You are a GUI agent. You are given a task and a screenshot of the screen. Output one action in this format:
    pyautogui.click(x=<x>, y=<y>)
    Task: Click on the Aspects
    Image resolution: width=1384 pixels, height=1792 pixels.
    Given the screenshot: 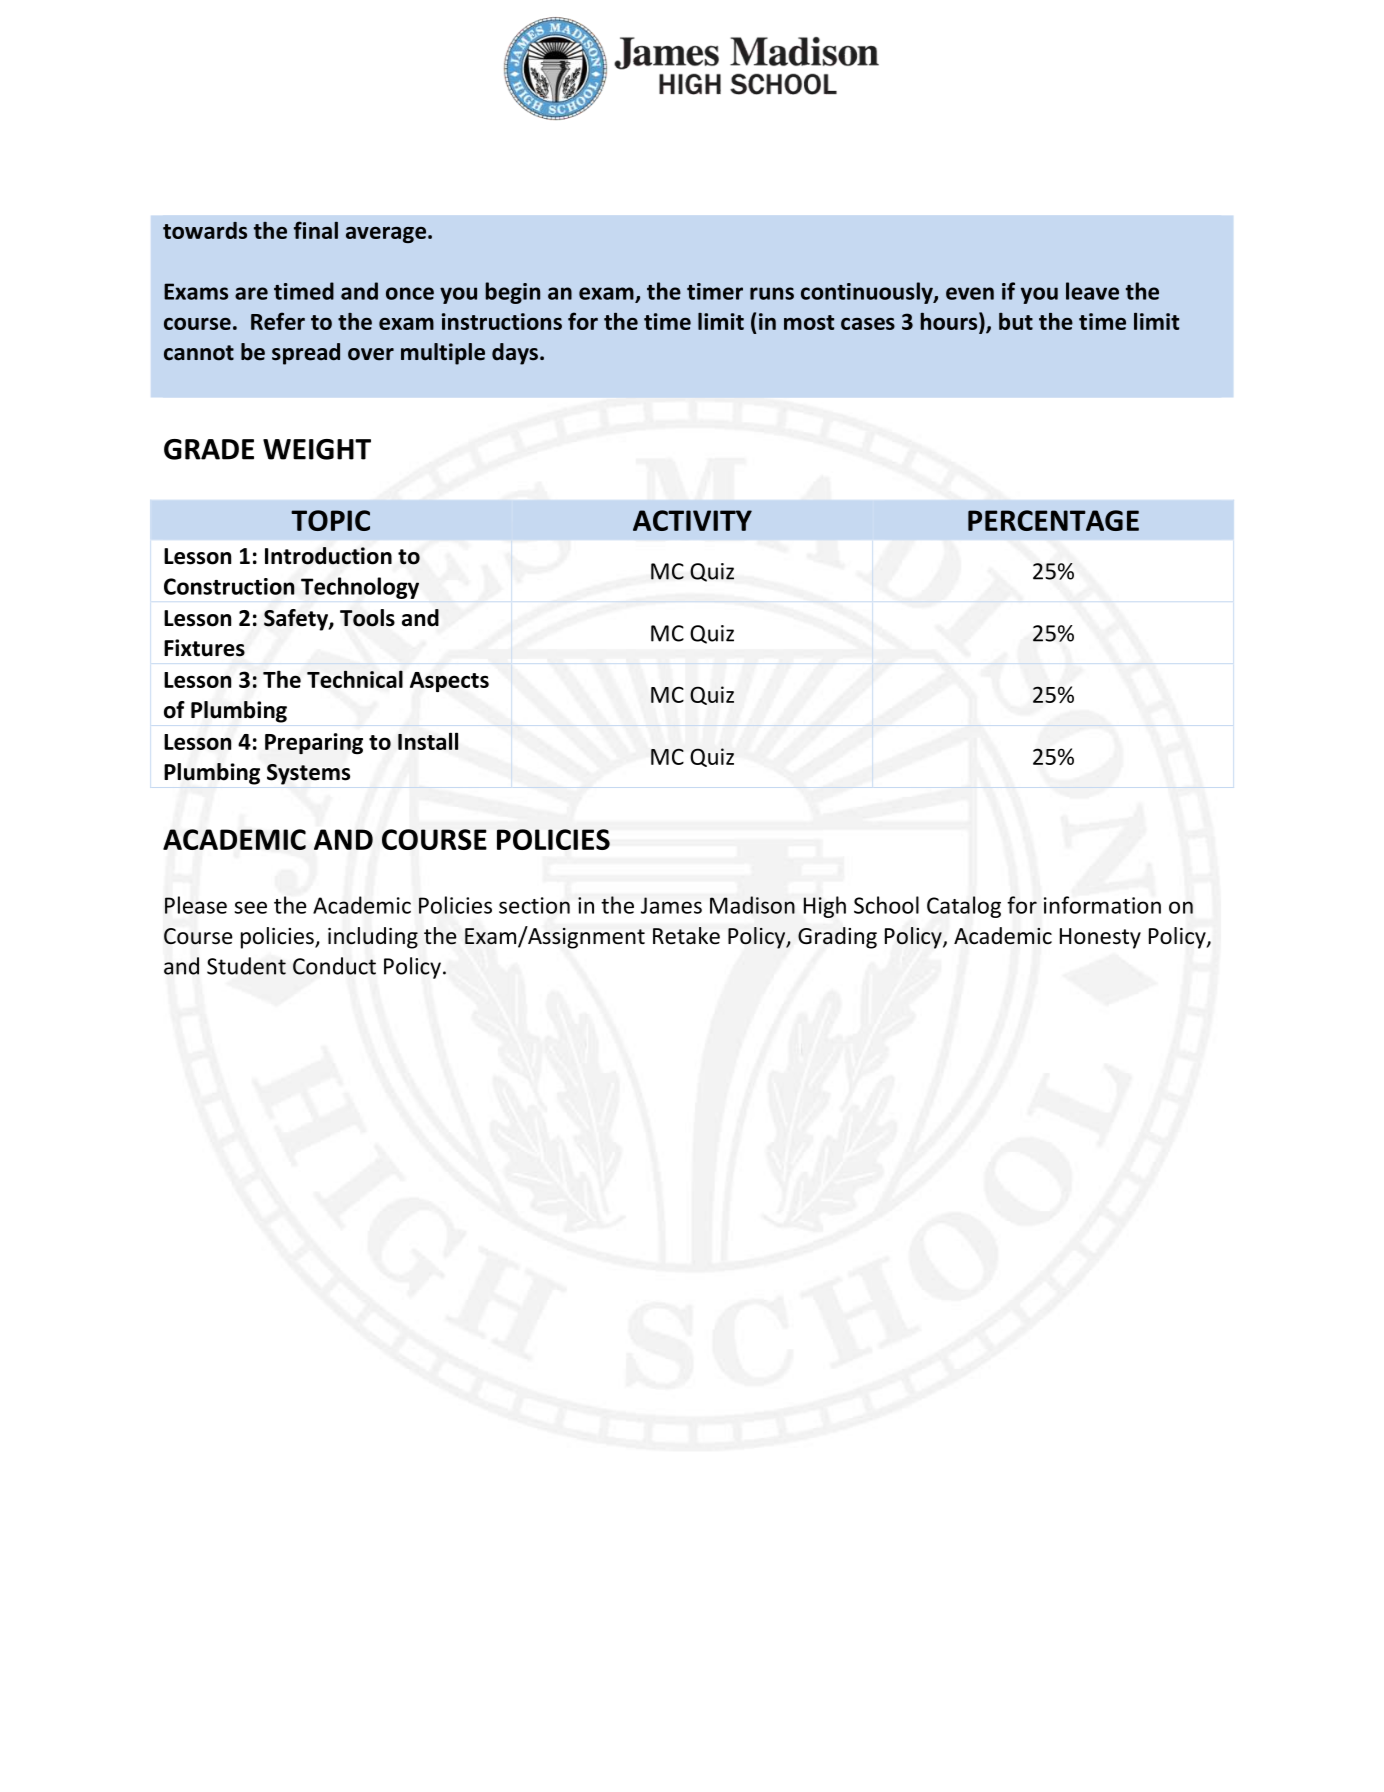 What is the action you would take?
    pyautogui.click(x=449, y=682)
